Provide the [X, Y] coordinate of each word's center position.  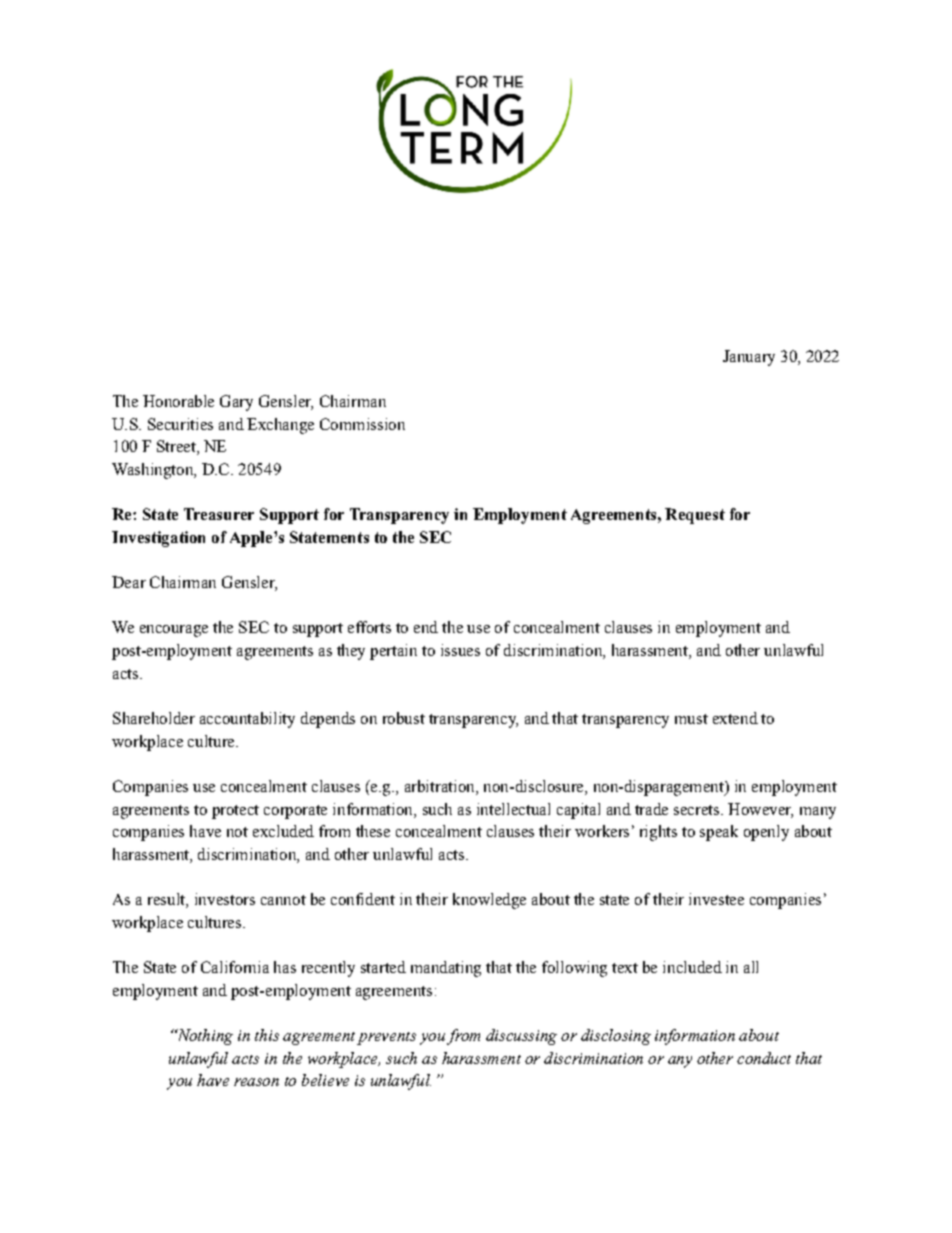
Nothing [204, 1037]
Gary [236, 403]
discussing [521, 1037]
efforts [369, 627]
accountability [247, 720]
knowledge [489, 901]
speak [719, 833]
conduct [764, 1058]
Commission [362, 424]
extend [735, 718]
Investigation [158, 539]
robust [404, 718]
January [749, 358]
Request [695, 516]
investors [225, 899]
